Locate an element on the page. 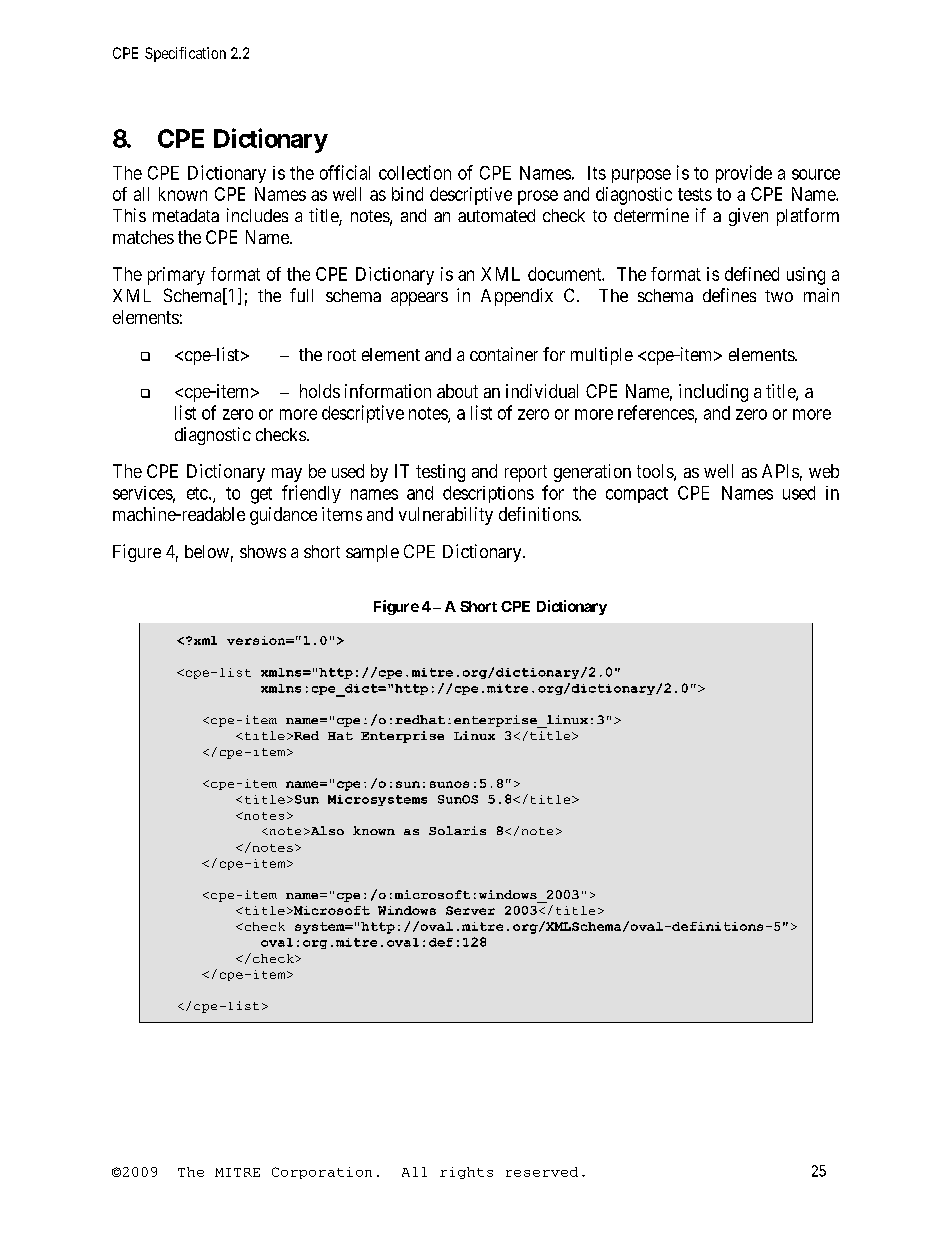 This document has height=1233, width=952. Corporation is located at coordinates (322, 1173).
